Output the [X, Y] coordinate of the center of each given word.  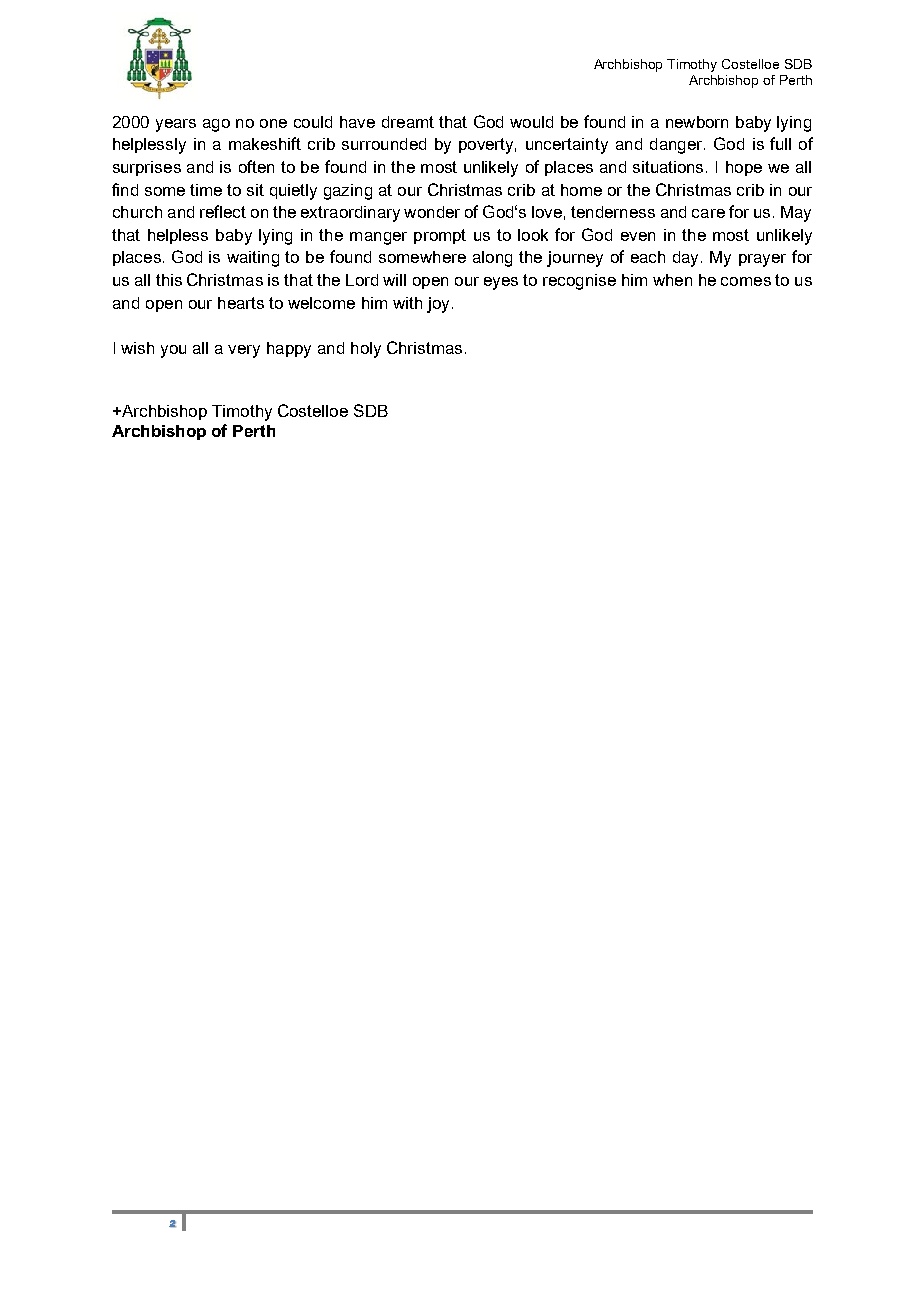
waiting [253, 259]
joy [438, 305]
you [173, 351]
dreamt [408, 122]
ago [216, 125]
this [169, 280]
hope [744, 168]
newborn [697, 122]
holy [366, 350]
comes [746, 281]
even [638, 236]
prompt [440, 236]
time [206, 190]
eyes [501, 283]
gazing [348, 192]
